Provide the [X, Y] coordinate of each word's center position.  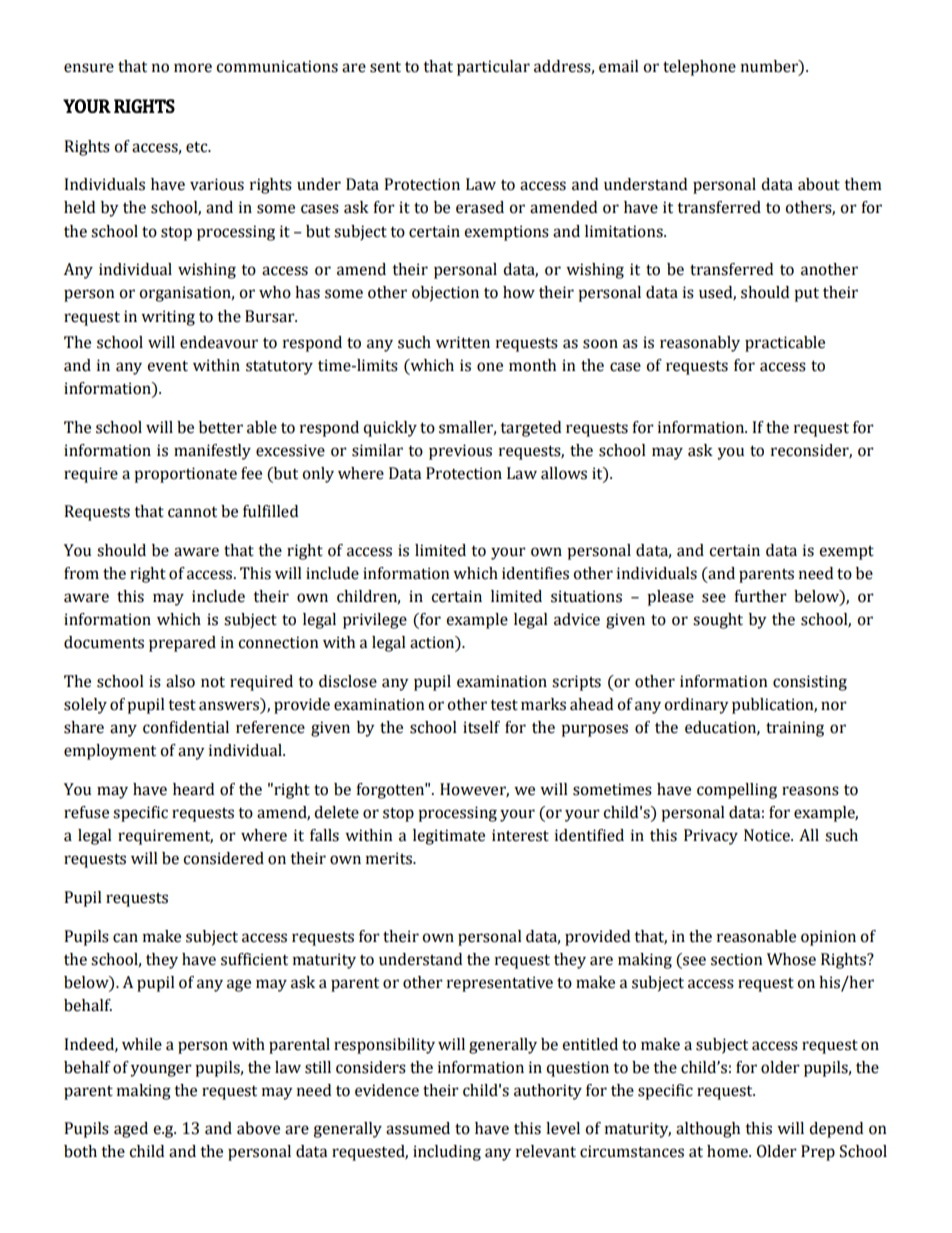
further [760, 596]
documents [104, 642]
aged [131, 1130]
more [193, 68]
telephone [699, 68]
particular [493, 68]
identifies [535, 573]
